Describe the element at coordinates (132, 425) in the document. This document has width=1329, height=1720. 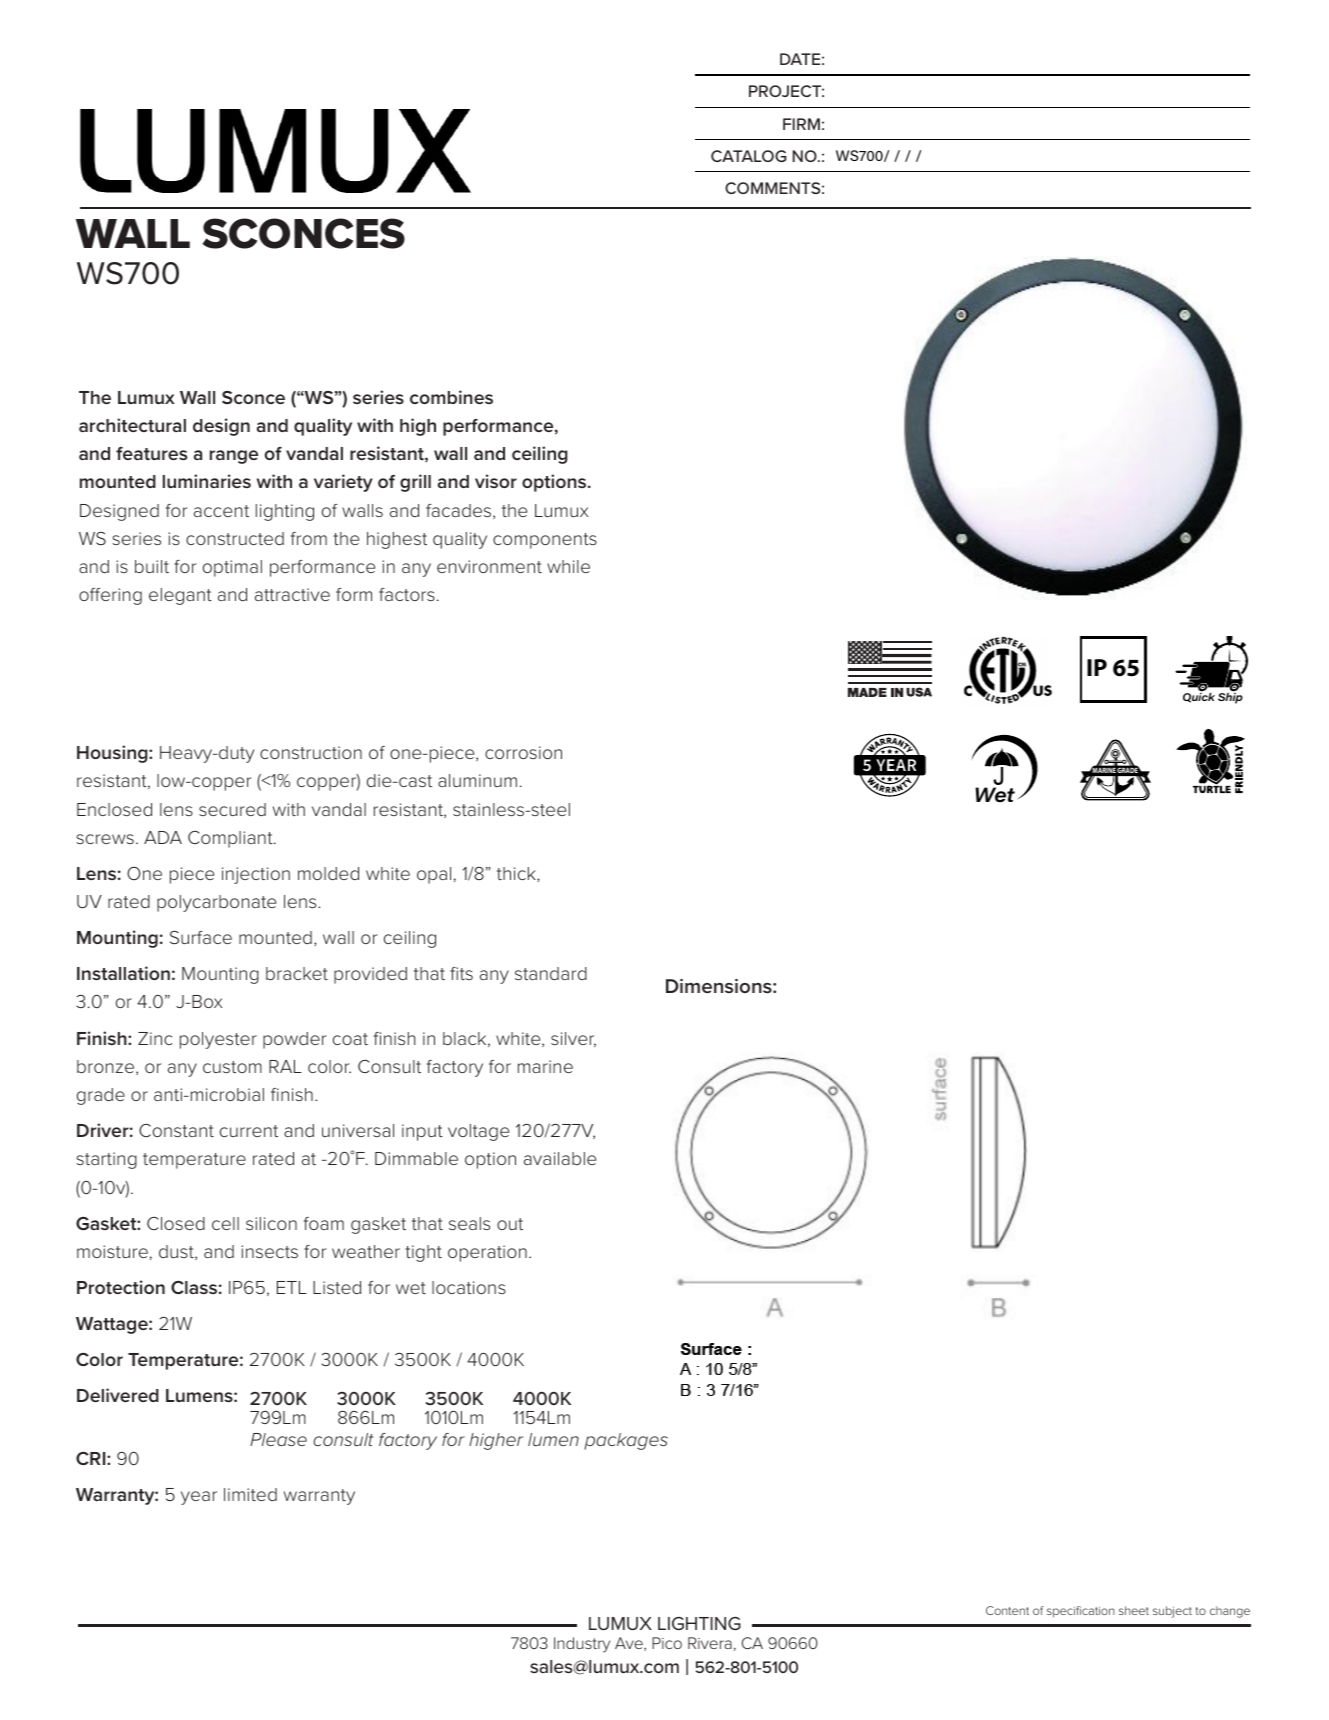
I see `architectural` at that location.
